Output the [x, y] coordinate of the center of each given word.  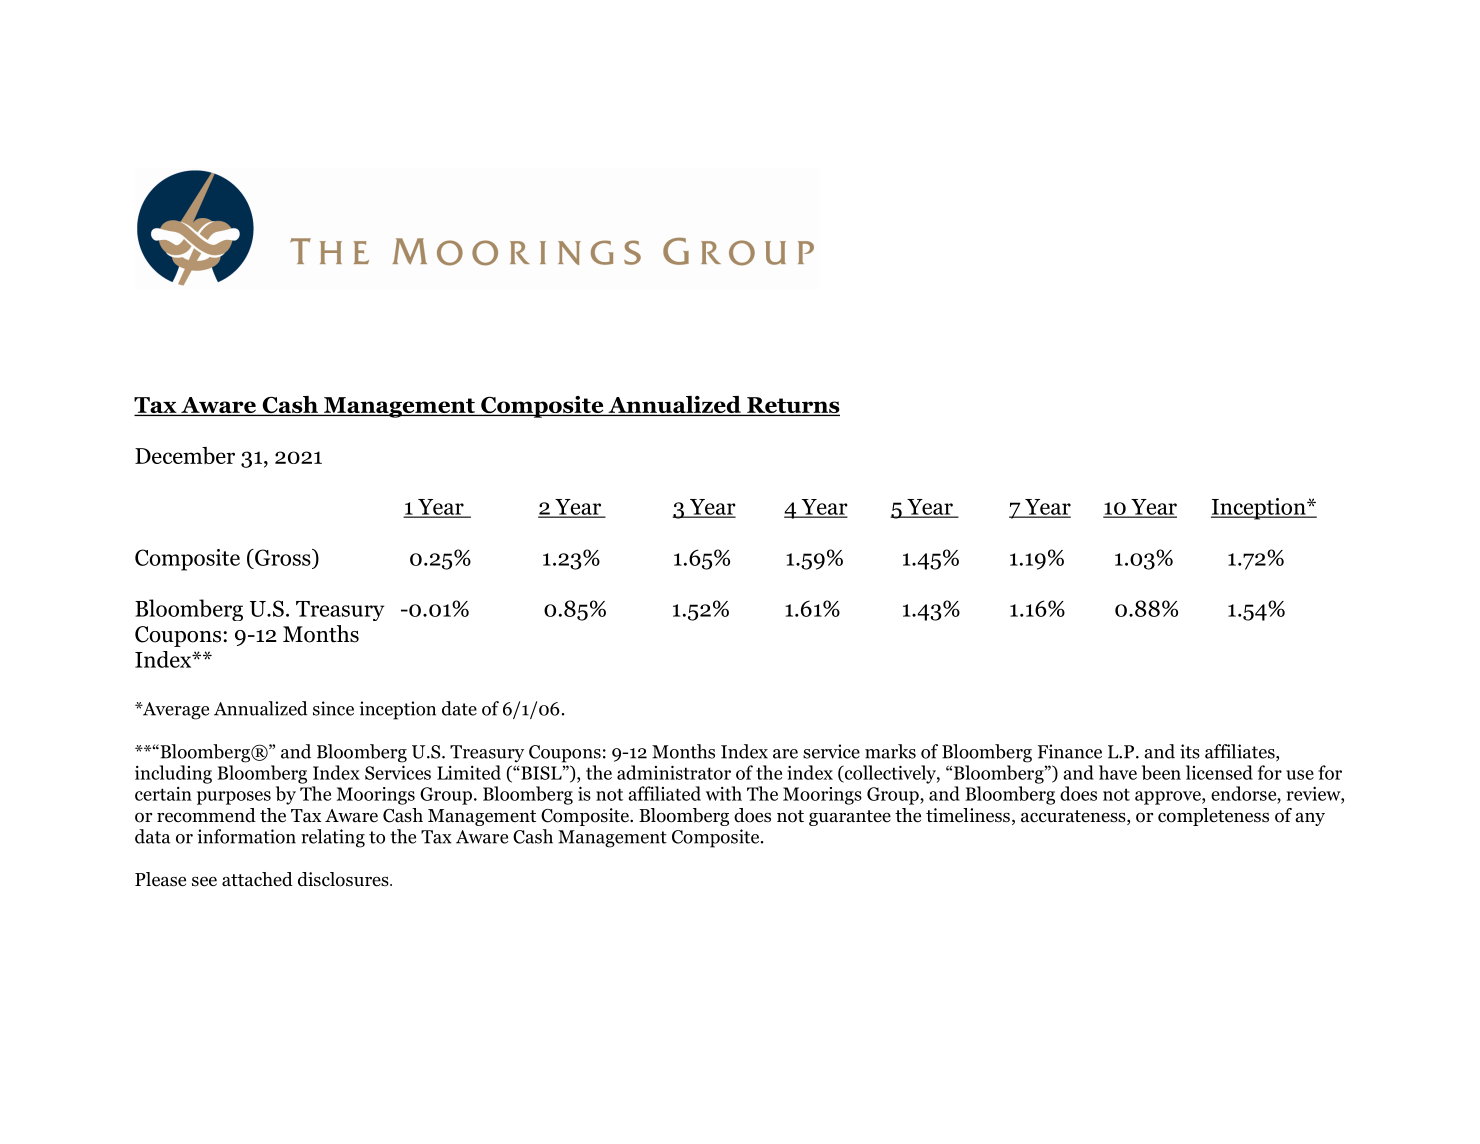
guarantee [850, 818]
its [1190, 751]
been [1161, 772]
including [173, 774]
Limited [469, 772]
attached [257, 879]
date [459, 708]
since [333, 708]
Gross [283, 557]
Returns [792, 406]
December [185, 455]
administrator [674, 772]
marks [890, 751]
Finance [1070, 751]
